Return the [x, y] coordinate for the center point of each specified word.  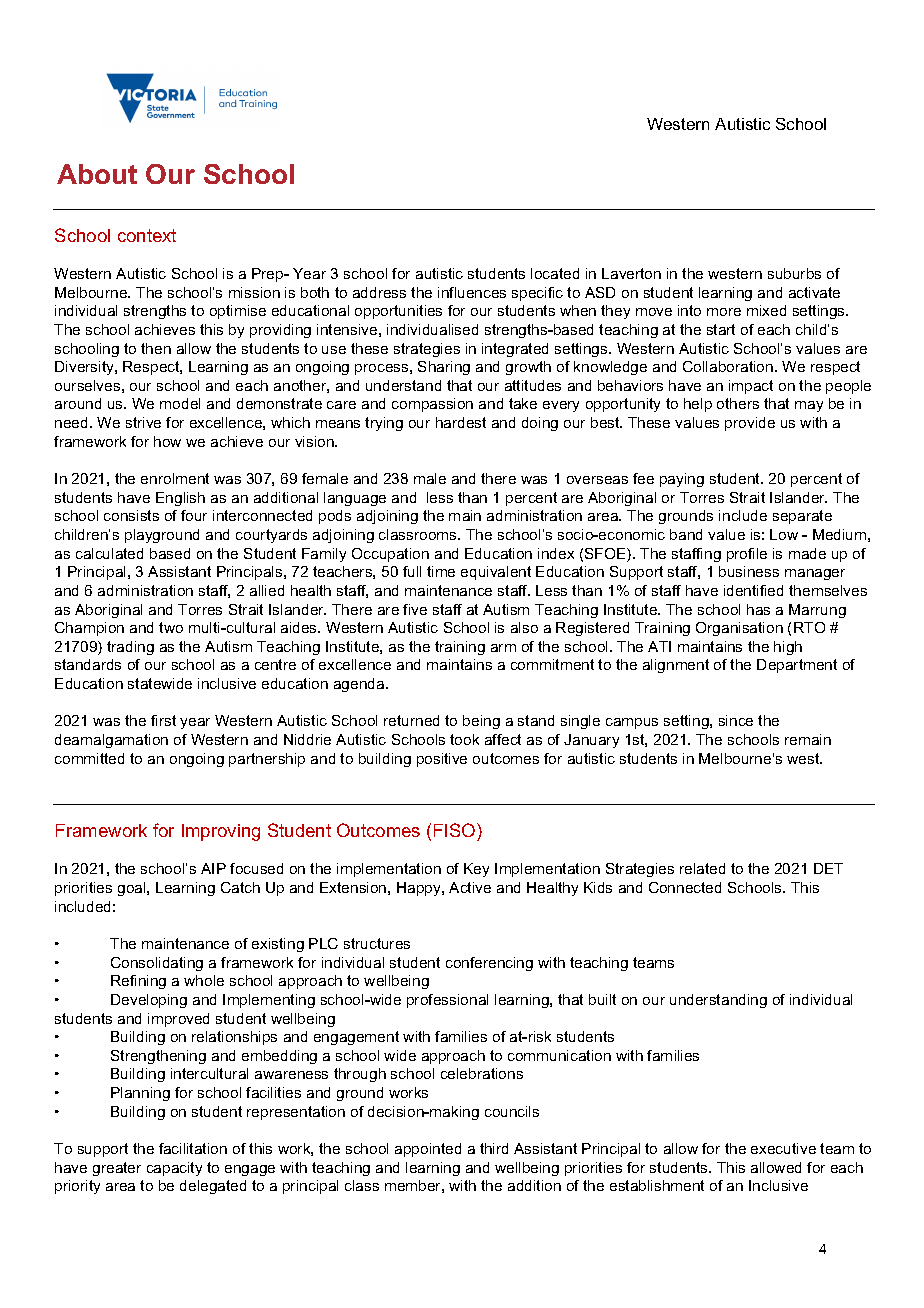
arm [503, 648]
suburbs [794, 273]
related [702, 868]
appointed [428, 1150]
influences [472, 292]
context [147, 235]
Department [797, 666]
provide [750, 424]
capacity [174, 1169]
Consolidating [157, 964]
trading [130, 648]
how [167, 441]
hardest [461, 422]
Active [470, 887]
